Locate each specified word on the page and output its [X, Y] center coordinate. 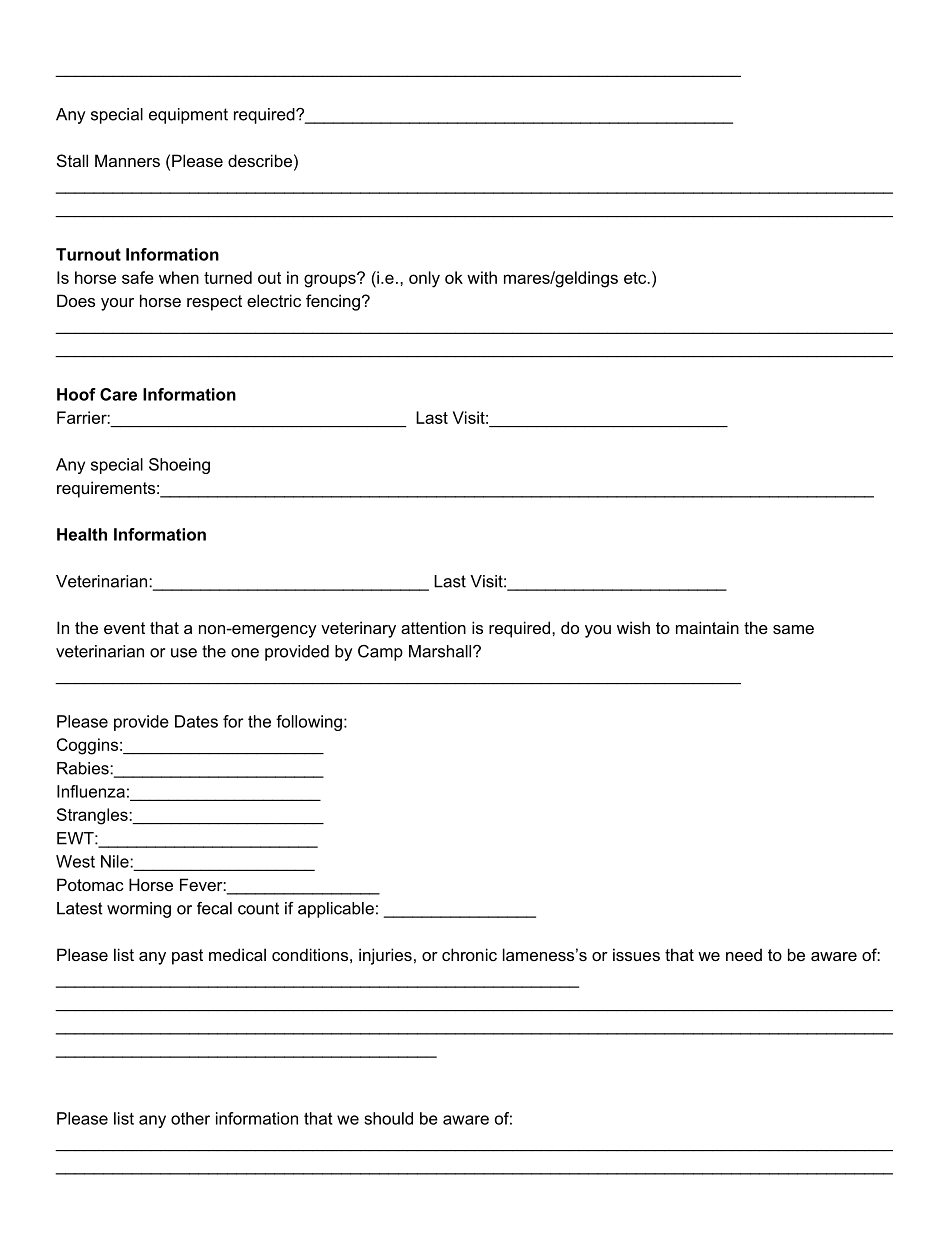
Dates [196, 721]
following [309, 723]
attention [433, 627]
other [190, 1118]
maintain [707, 627]
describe [260, 160]
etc [636, 278]
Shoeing [179, 466]
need [744, 954]
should [388, 1118]
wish [633, 627]
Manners [127, 160]
